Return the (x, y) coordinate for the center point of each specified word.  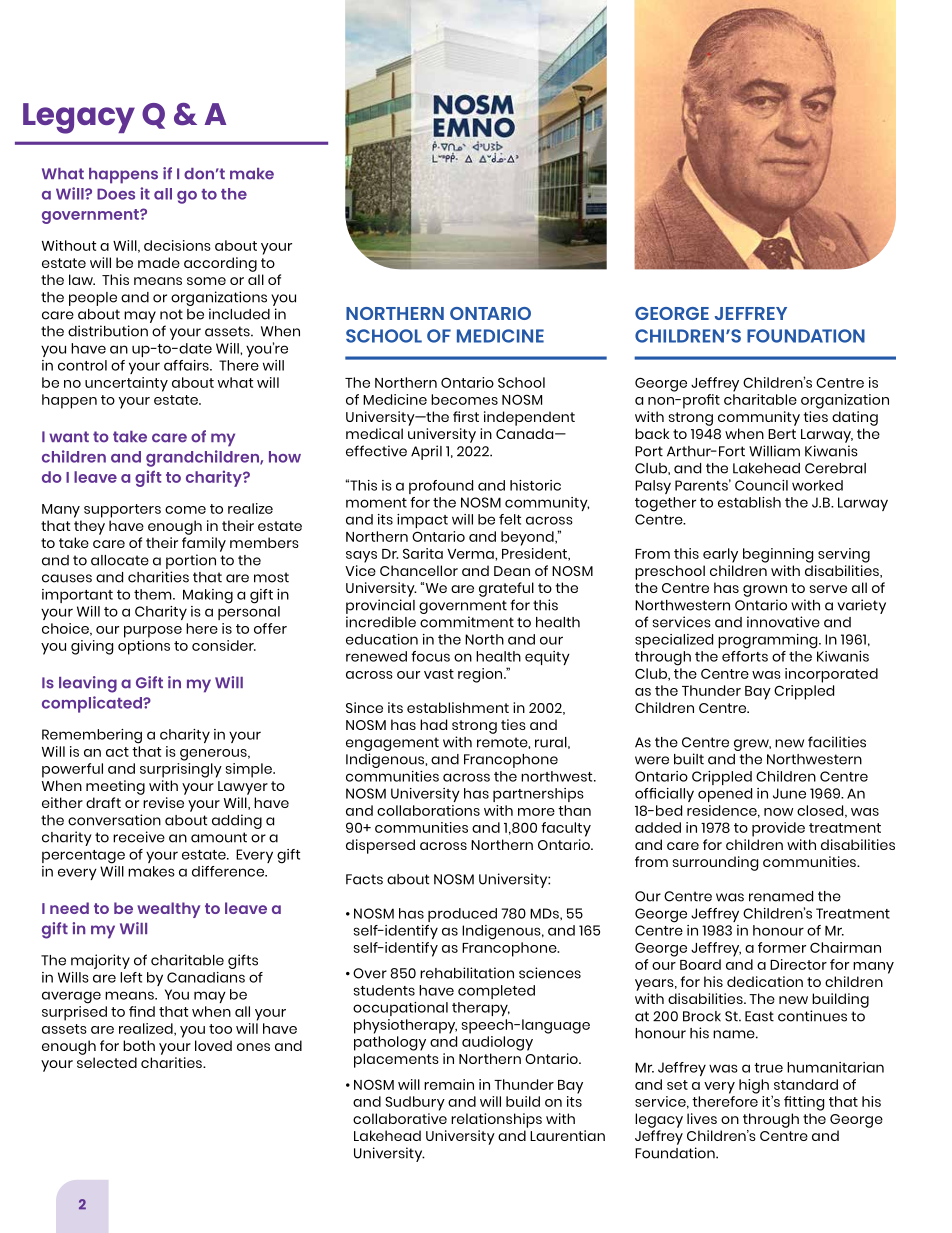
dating (855, 418)
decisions (177, 245)
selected (107, 1062)
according (220, 264)
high (754, 1086)
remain (449, 1084)
